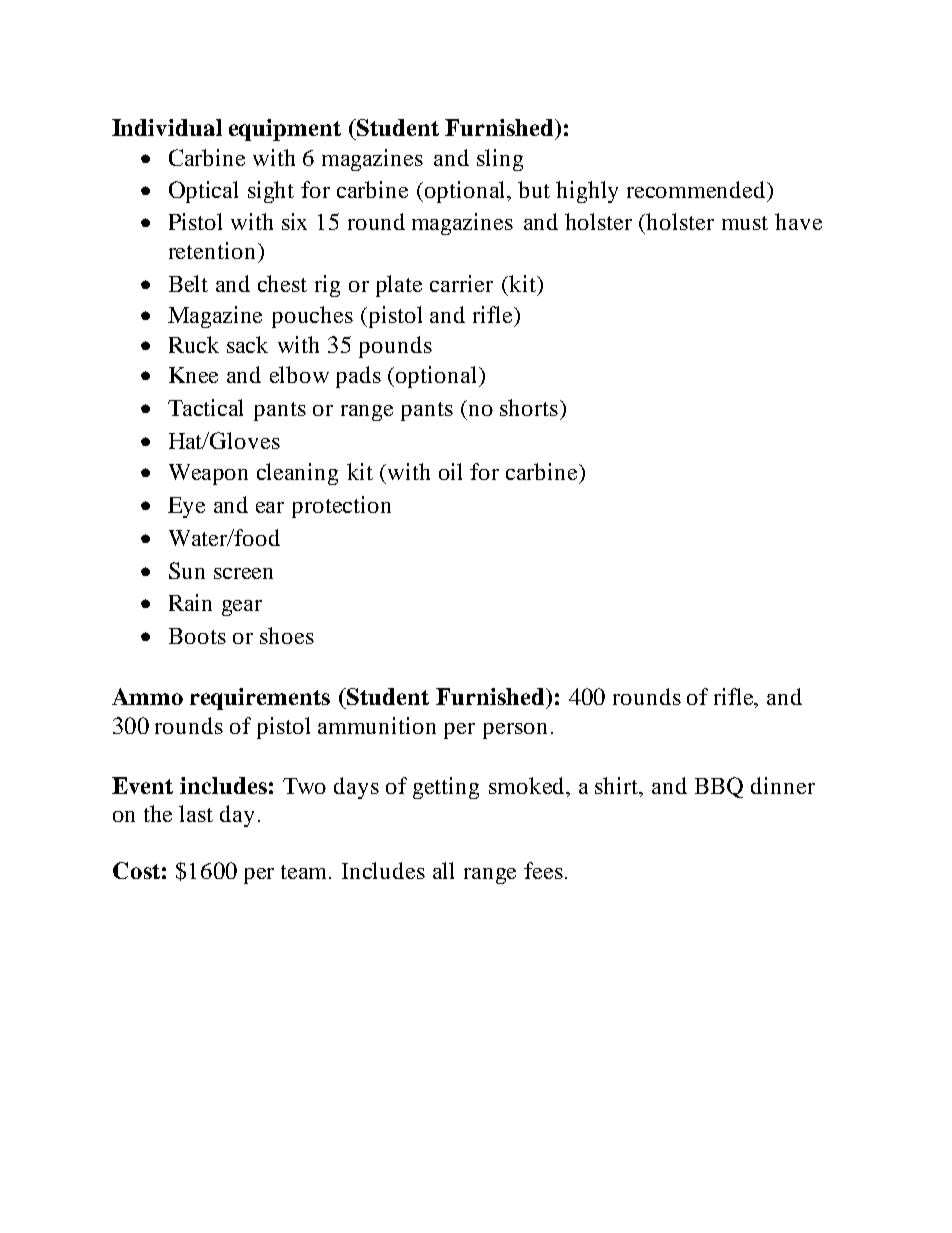 This screenshot has height=1233, width=952. What do you see at coordinates (186, 507) in the screenshot?
I see `Eye` at bounding box center [186, 507].
